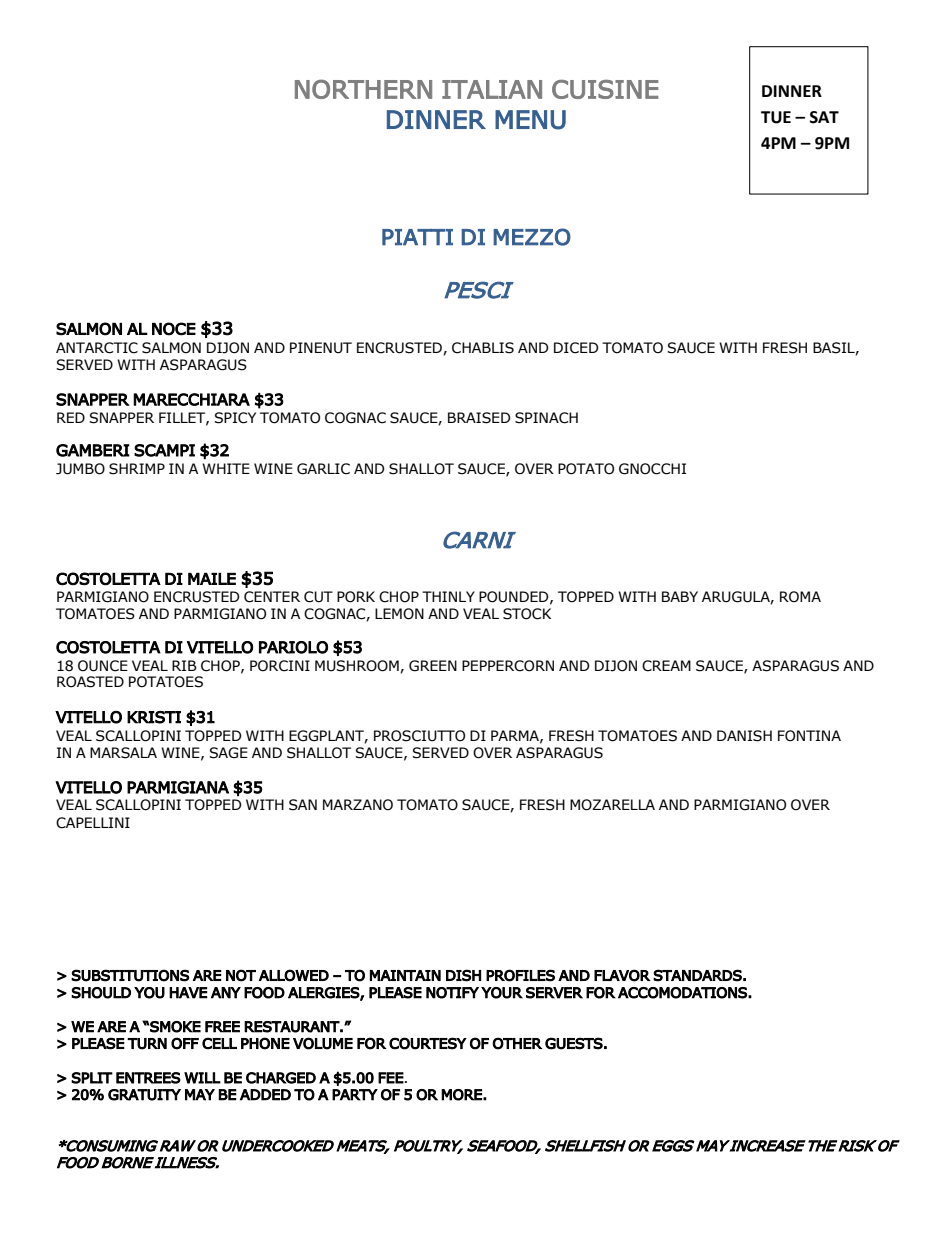  What do you see at coordinates (776, 117) in the page?
I see `TUE` at bounding box center [776, 117].
